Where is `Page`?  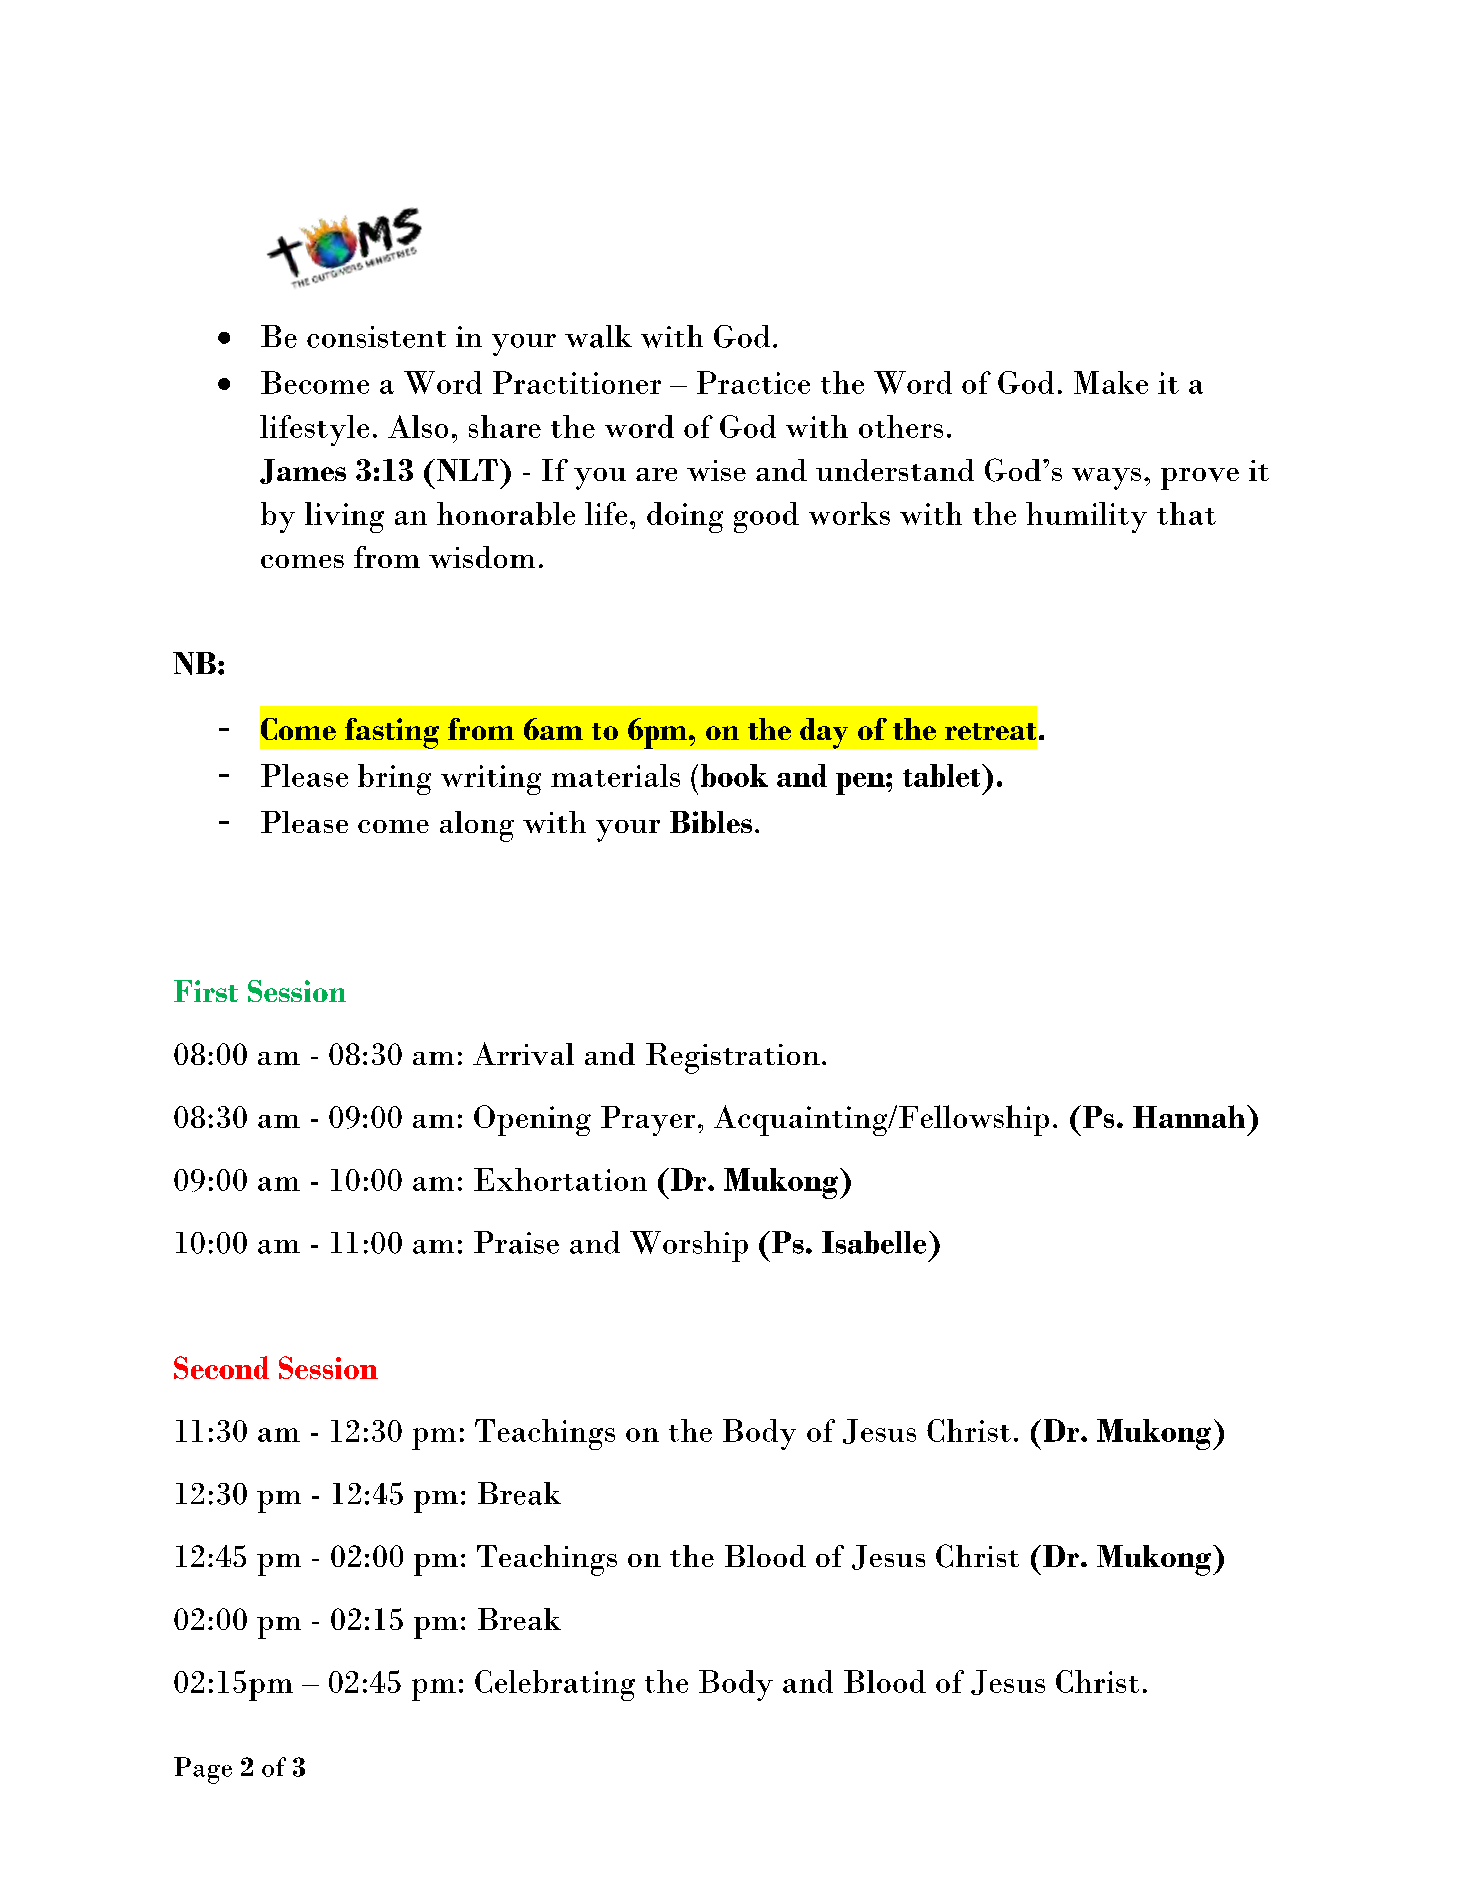
Page is located at coordinates (203, 1770).
